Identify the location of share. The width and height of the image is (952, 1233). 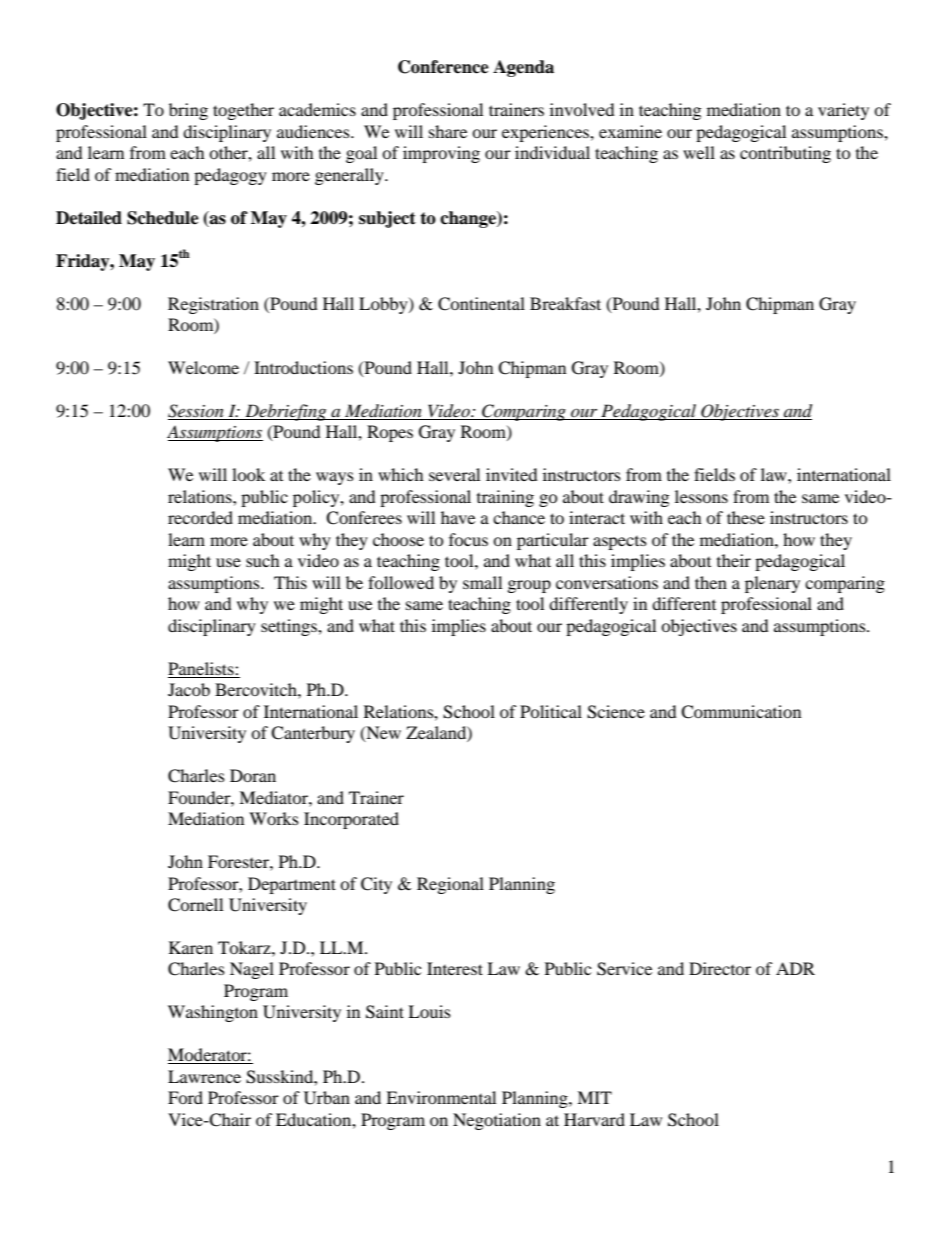
(448, 131).
